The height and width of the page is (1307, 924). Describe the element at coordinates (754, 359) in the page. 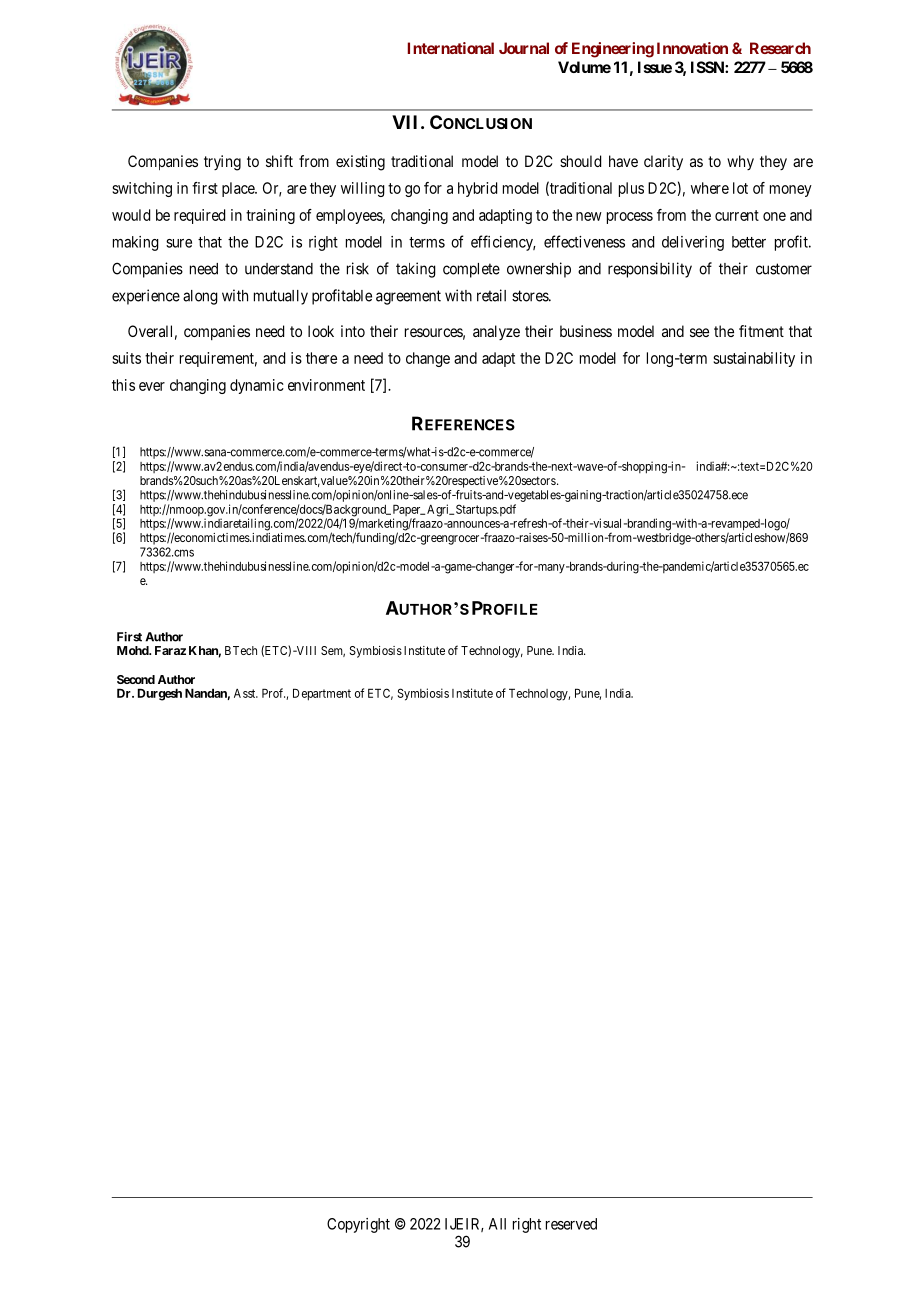

I see `sustainability` at that location.
